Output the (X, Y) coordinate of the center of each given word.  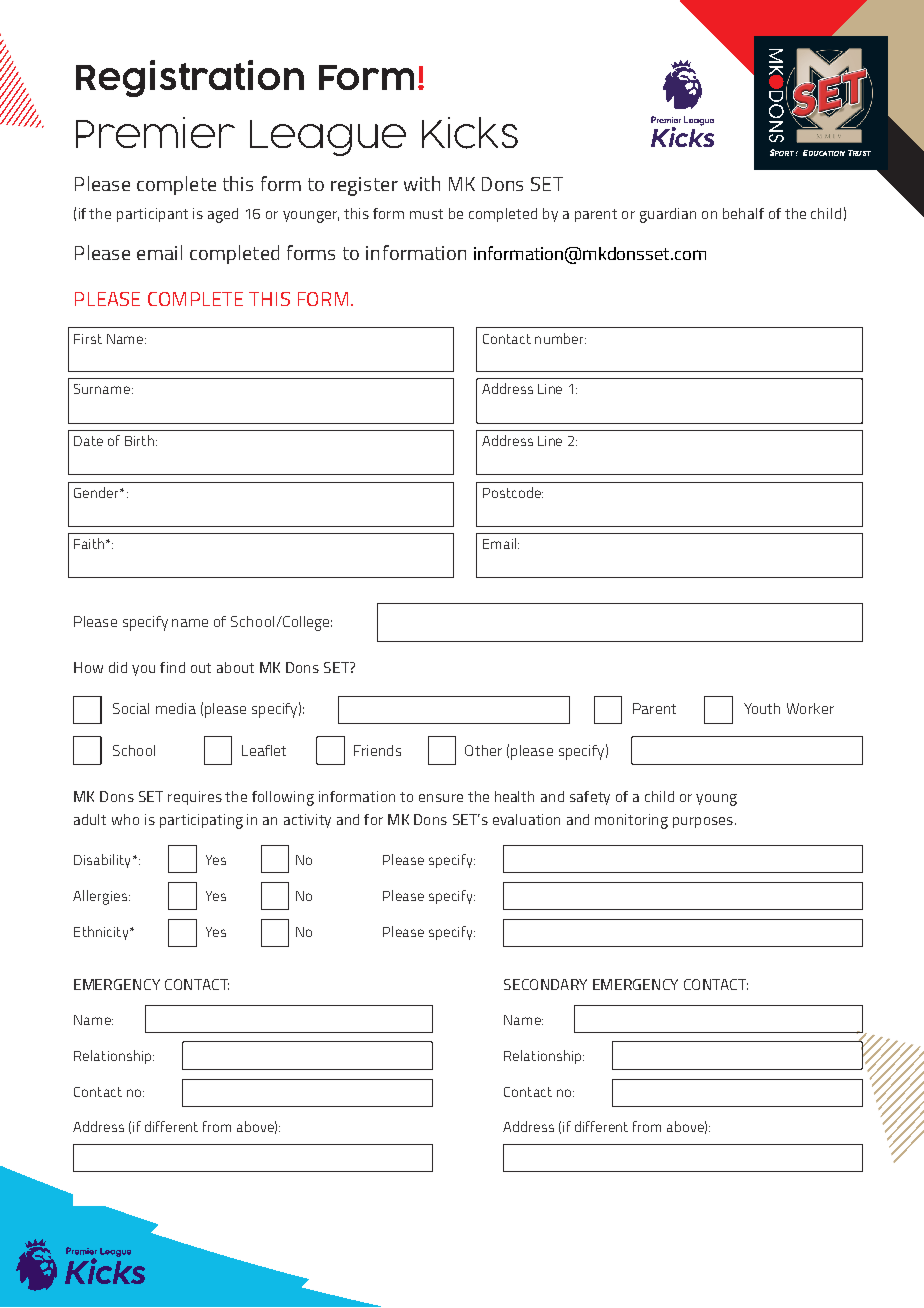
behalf (743, 213)
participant (152, 215)
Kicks (470, 133)
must (426, 214)
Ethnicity (102, 933)
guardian (668, 215)
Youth (762, 708)
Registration (190, 78)
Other (483, 750)
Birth (139, 440)
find (172, 667)
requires (195, 798)
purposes (703, 822)
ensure (441, 798)
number (560, 338)
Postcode (513, 492)
